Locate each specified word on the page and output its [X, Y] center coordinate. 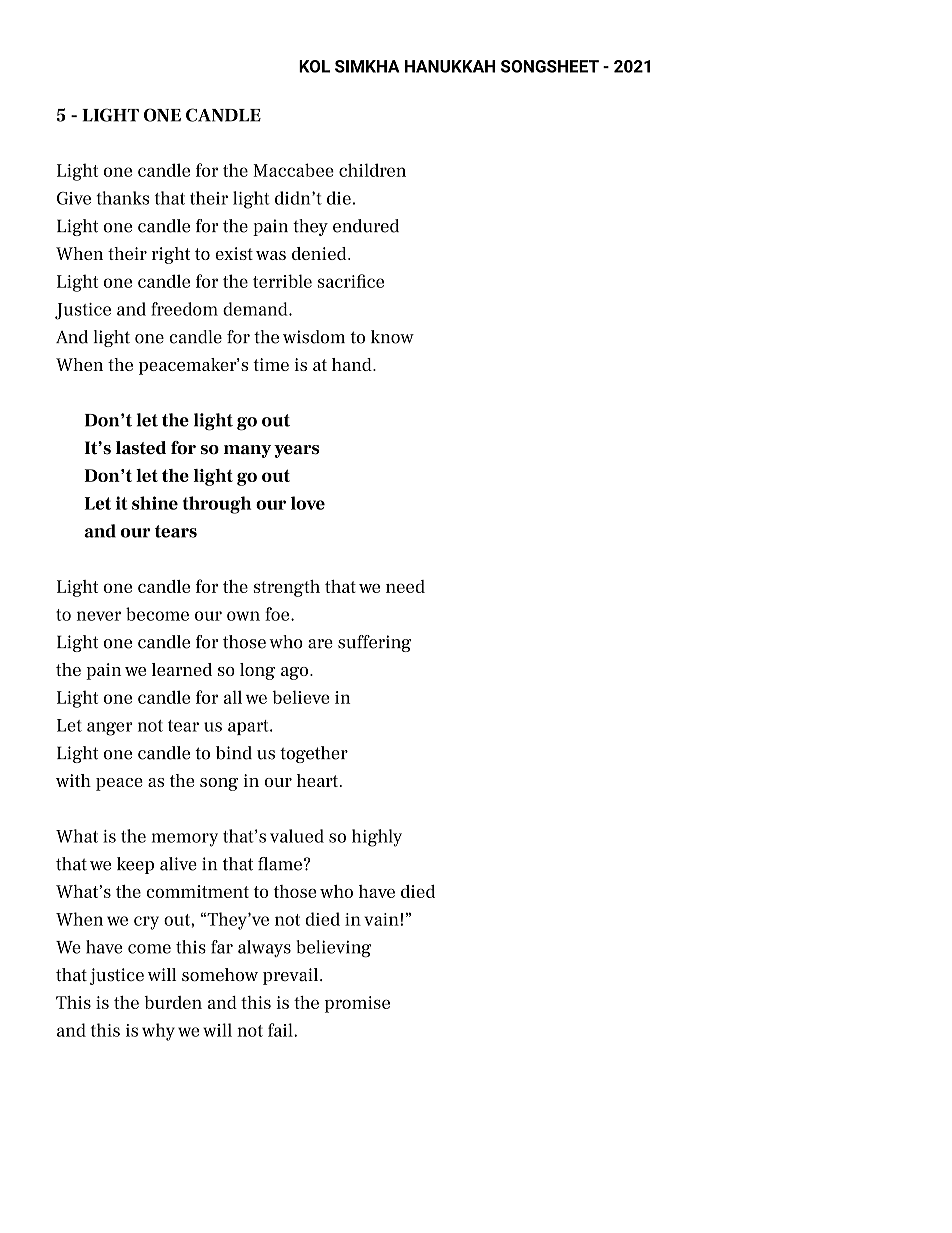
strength [287, 588]
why [158, 1032]
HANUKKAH [450, 66]
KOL [314, 66]
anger [110, 729]
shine [155, 503]
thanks [122, 198]
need [405, 586]
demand [256, 309]
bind [234, 753]
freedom [184, 309]
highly [377, 838]
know [392, 337]
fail [281, 1030]
